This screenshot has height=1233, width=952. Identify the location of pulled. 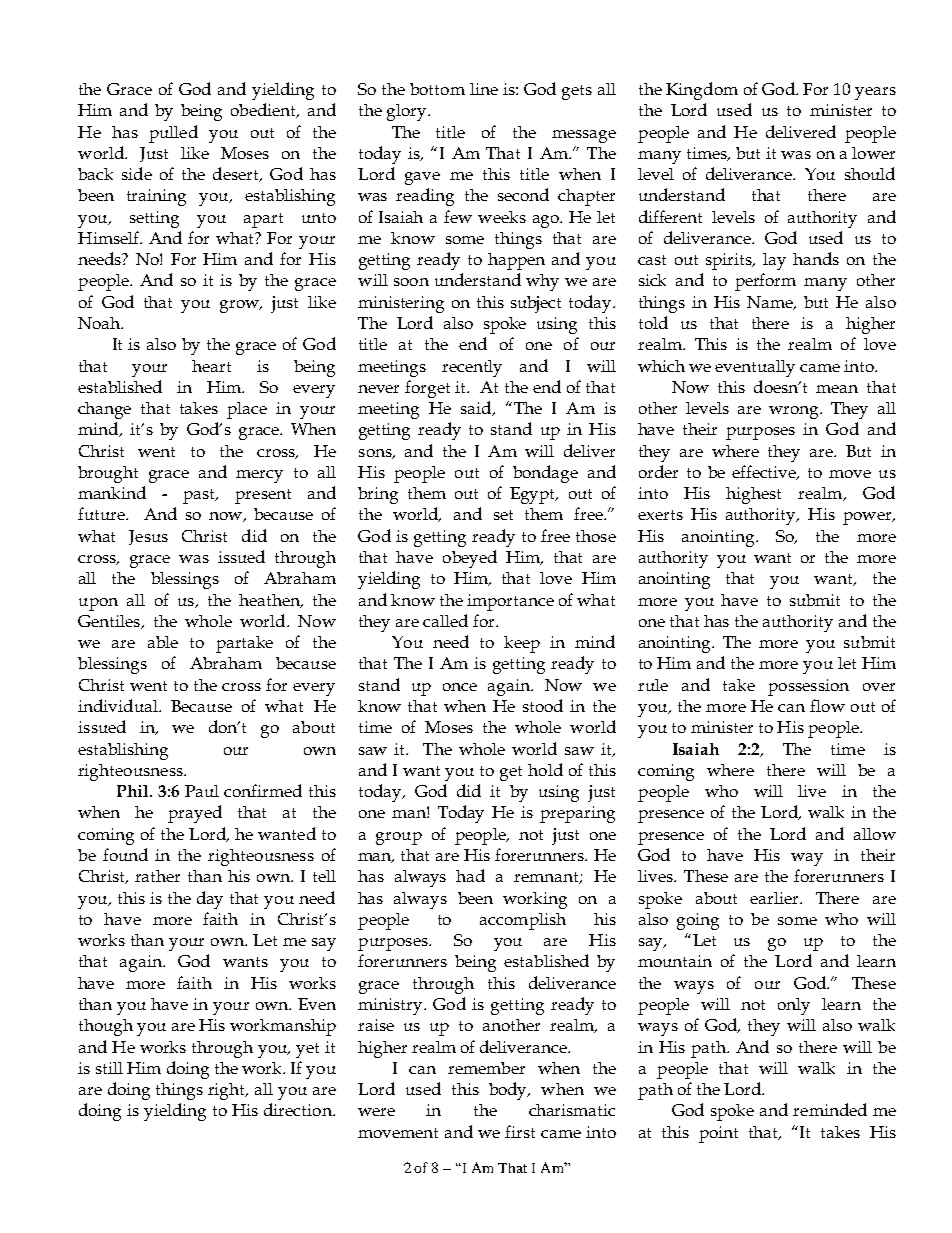
(173, 134).
